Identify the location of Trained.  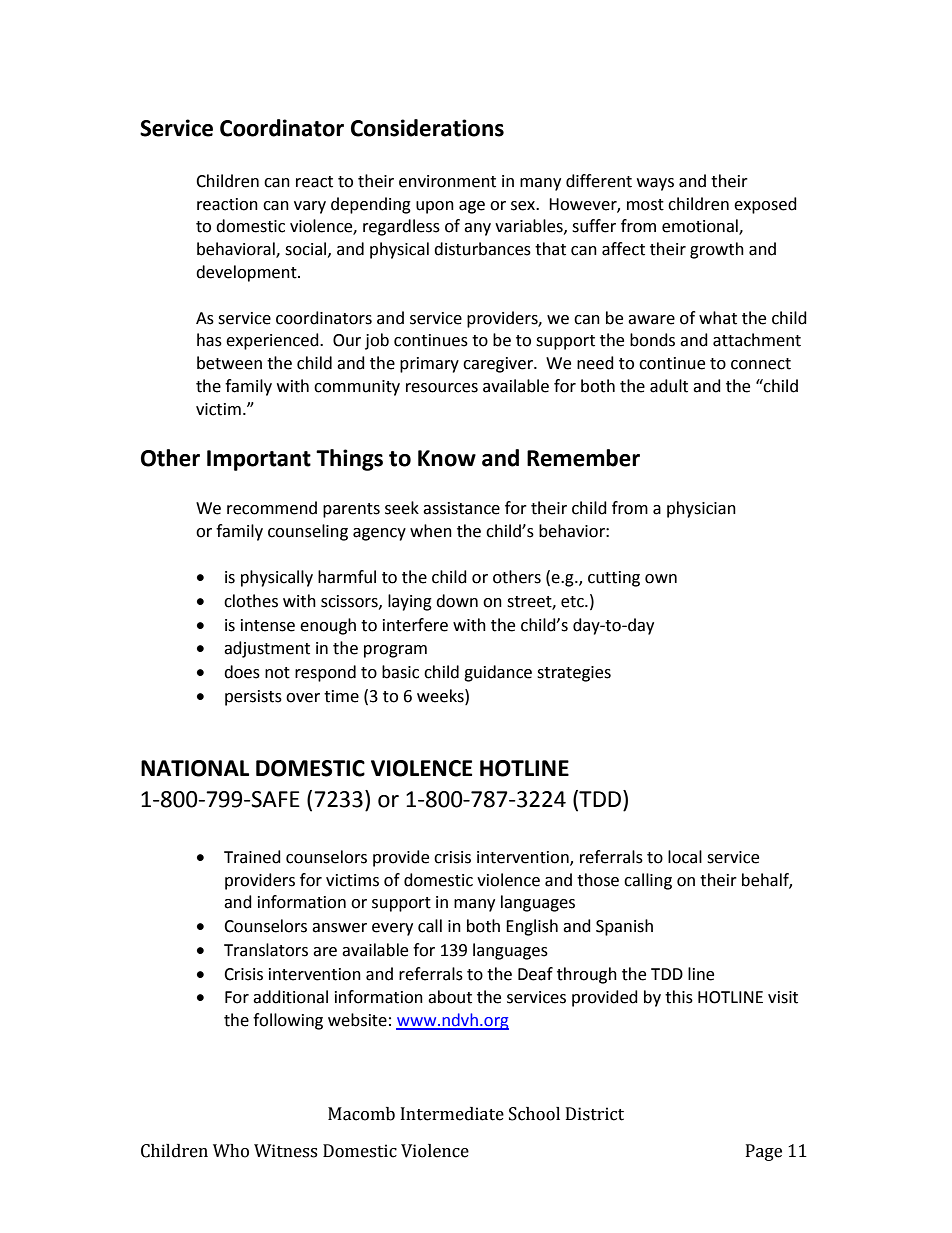
(252, 857).
